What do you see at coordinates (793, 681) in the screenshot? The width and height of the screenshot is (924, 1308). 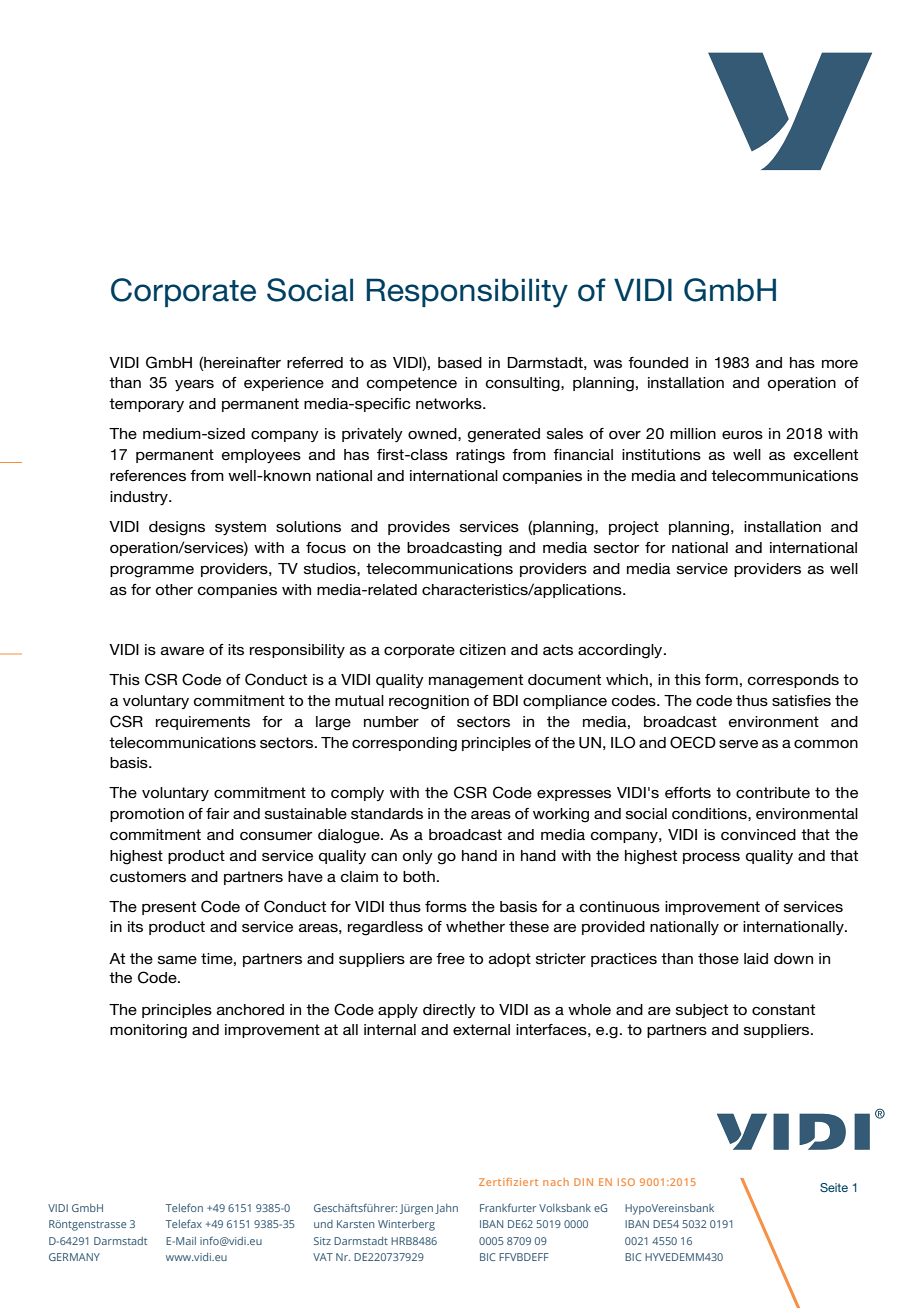 I see `corresponds` at bounding box center [793, 681].
